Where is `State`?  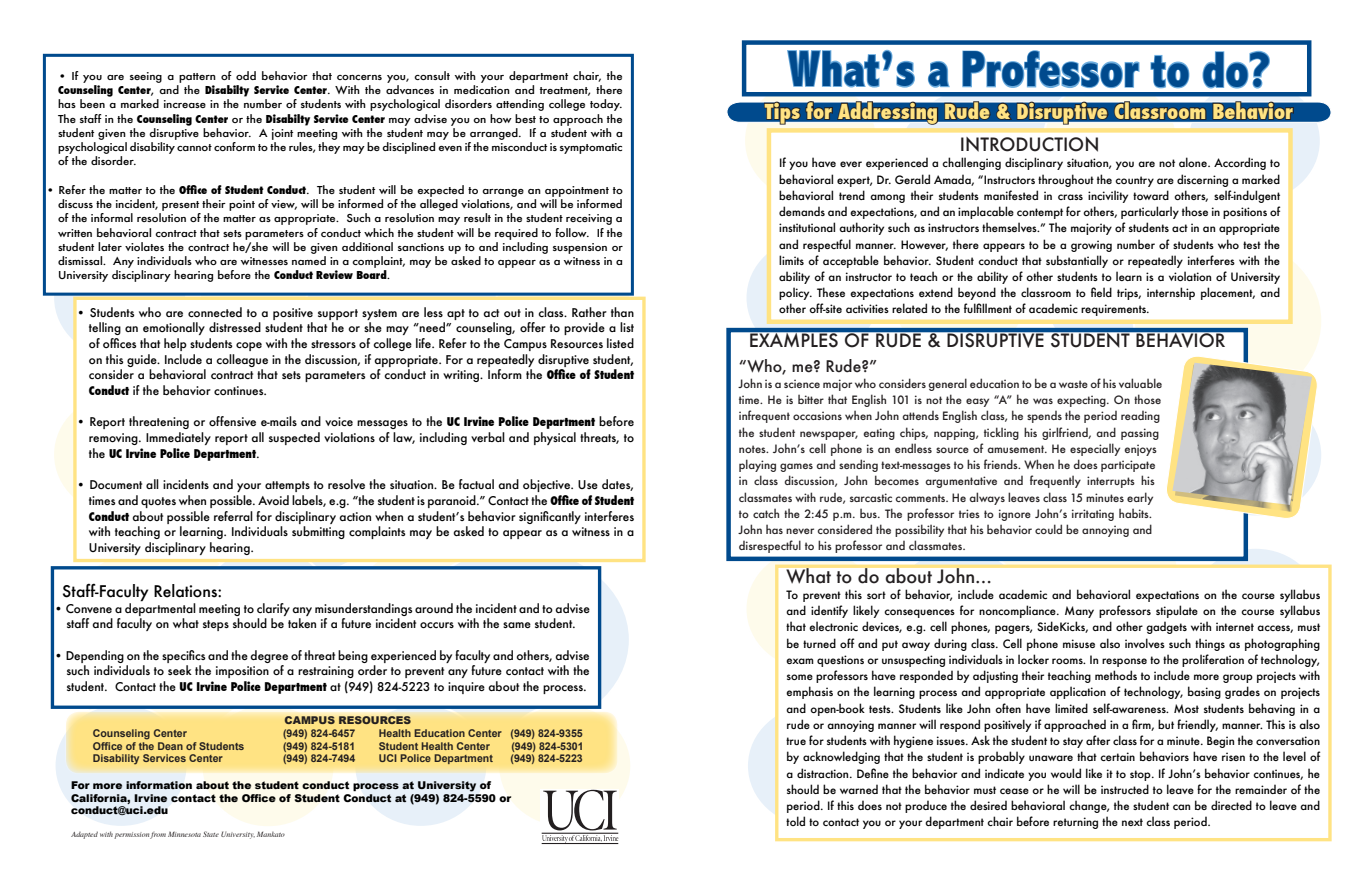
State is located at coordinates (211, 834).
